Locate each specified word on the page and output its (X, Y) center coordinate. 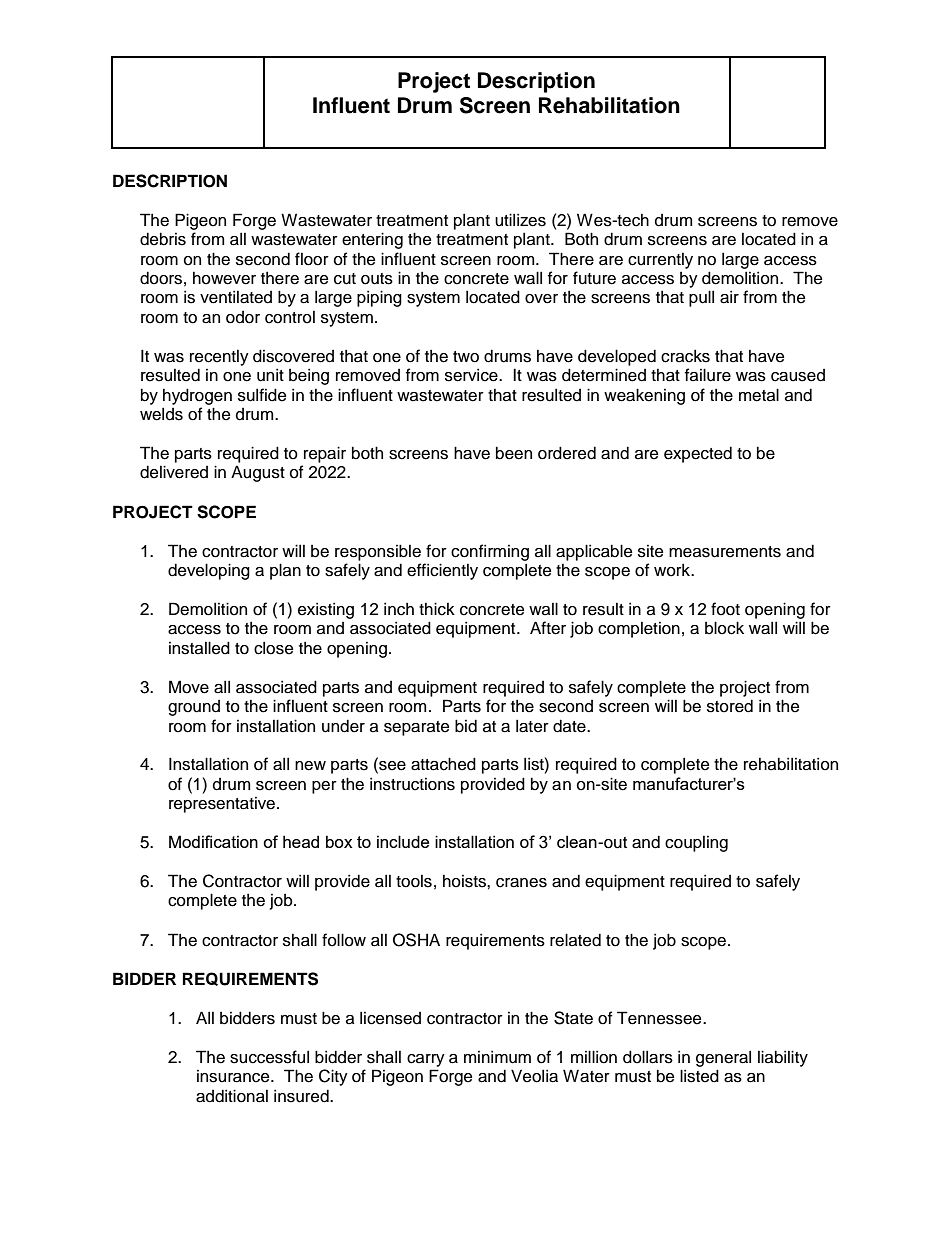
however (224, 278)
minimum (497, 1057)
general (723, 1058)
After (548, 628)
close (273, 648)
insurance (234, 1076)
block (724, 628)
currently (660, 261)
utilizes (520, 220)
